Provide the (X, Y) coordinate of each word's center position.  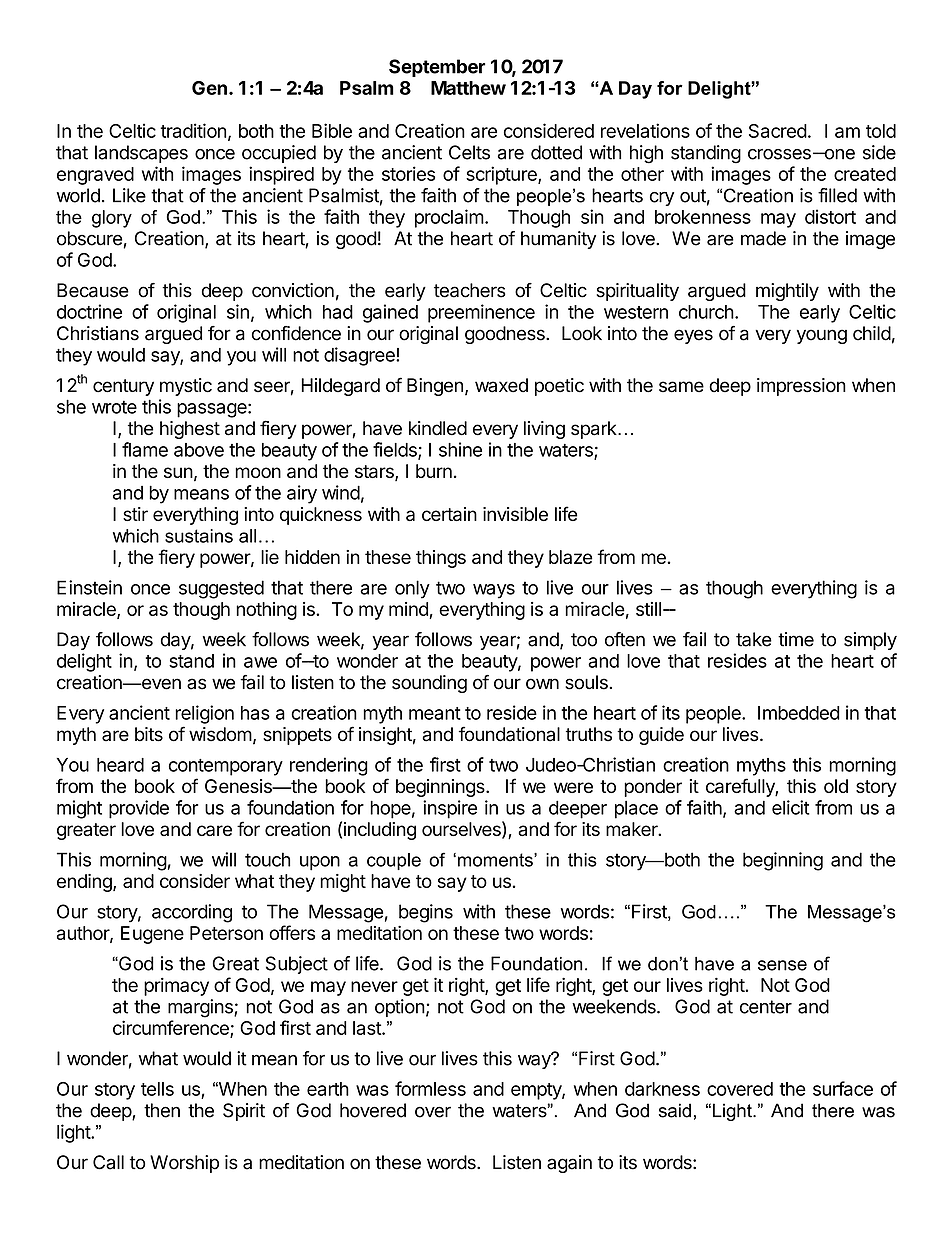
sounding (429, 684)
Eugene (152, 935)
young (822, 336)
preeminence (481, 313)
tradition (193, 130)
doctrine (89, 311)
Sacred (778, 131)
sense (782, 965)
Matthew (468, 88)
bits (149, 734)
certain (449, 514)
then (162, 1110)
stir (135, 514)
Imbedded (799, 713)
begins (426, 913)
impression (801, 387)
